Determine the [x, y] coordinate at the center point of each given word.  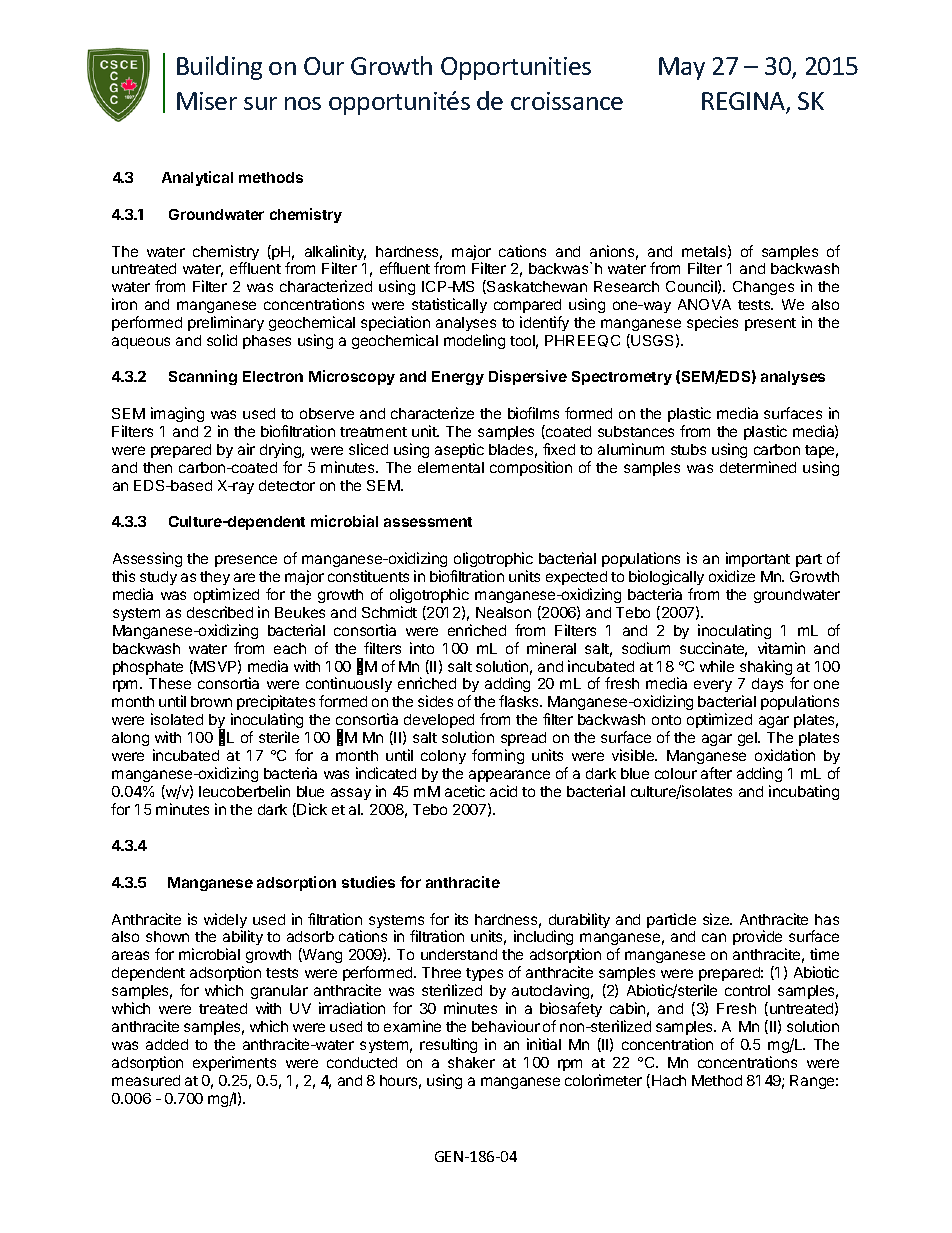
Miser [207, 101]
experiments [234, 1063]
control [747, 990]
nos [303, 103]
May [682, 68]
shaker [471, 1062]
